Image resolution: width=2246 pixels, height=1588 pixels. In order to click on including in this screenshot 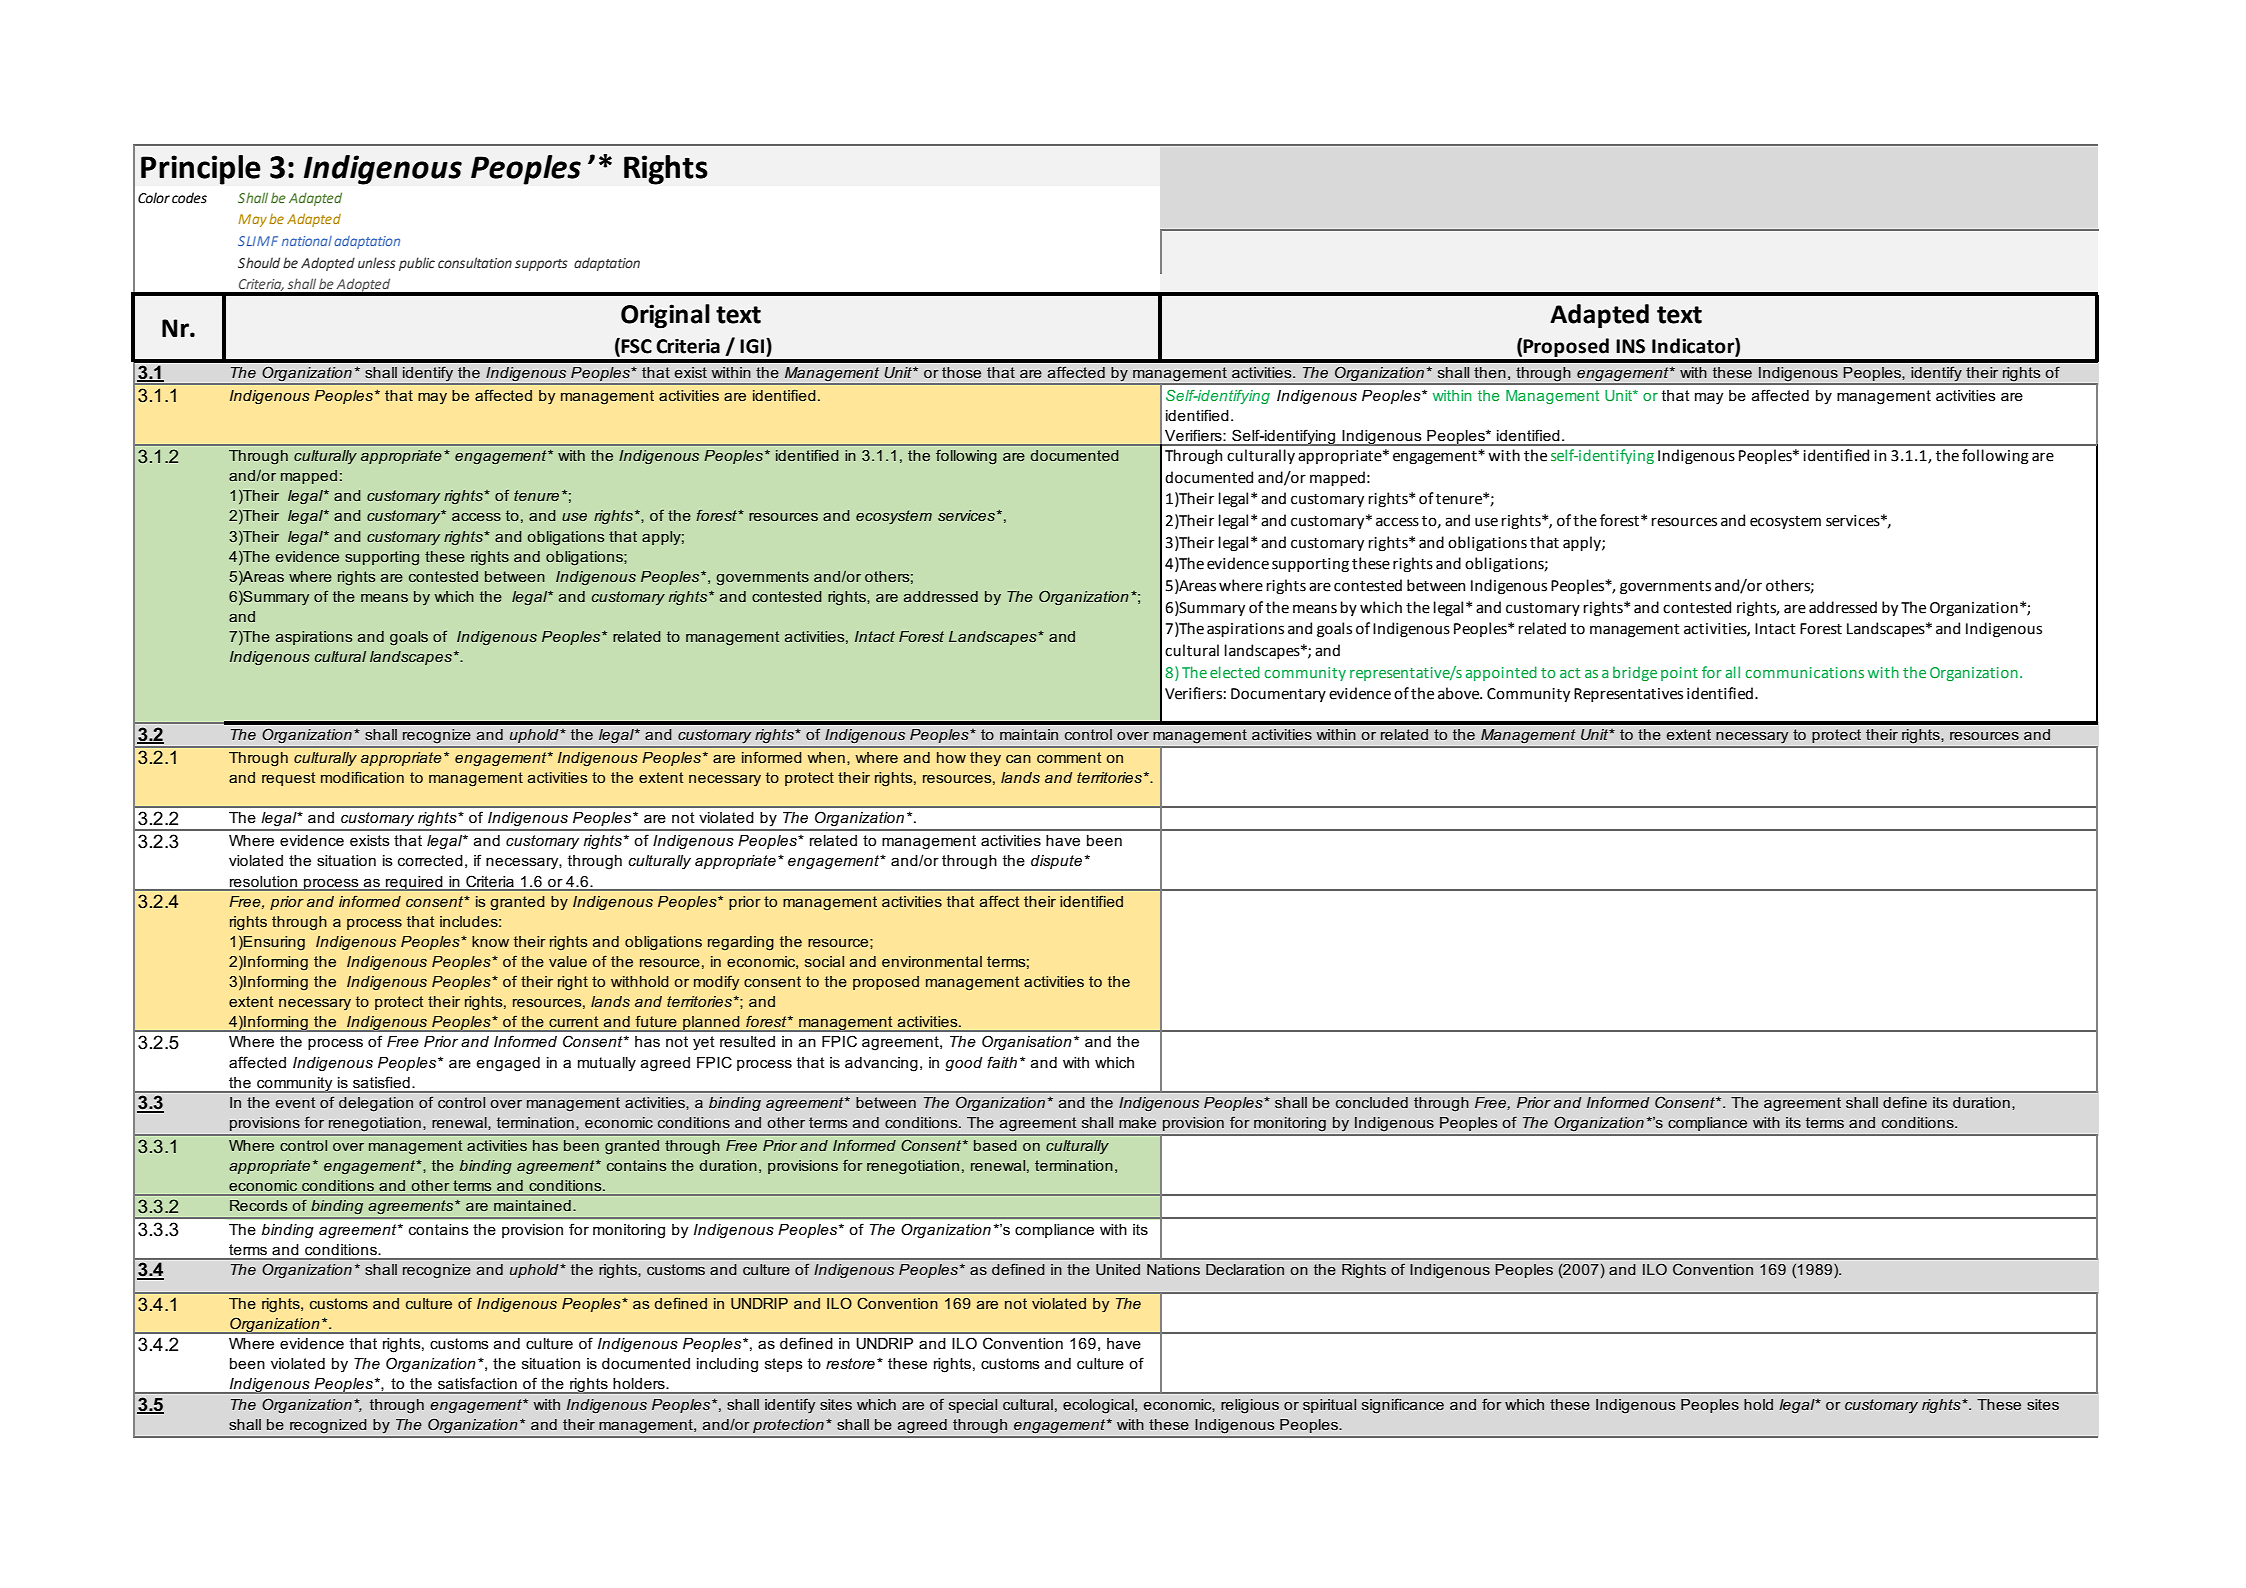, I will do `click(727, 1365)`.
